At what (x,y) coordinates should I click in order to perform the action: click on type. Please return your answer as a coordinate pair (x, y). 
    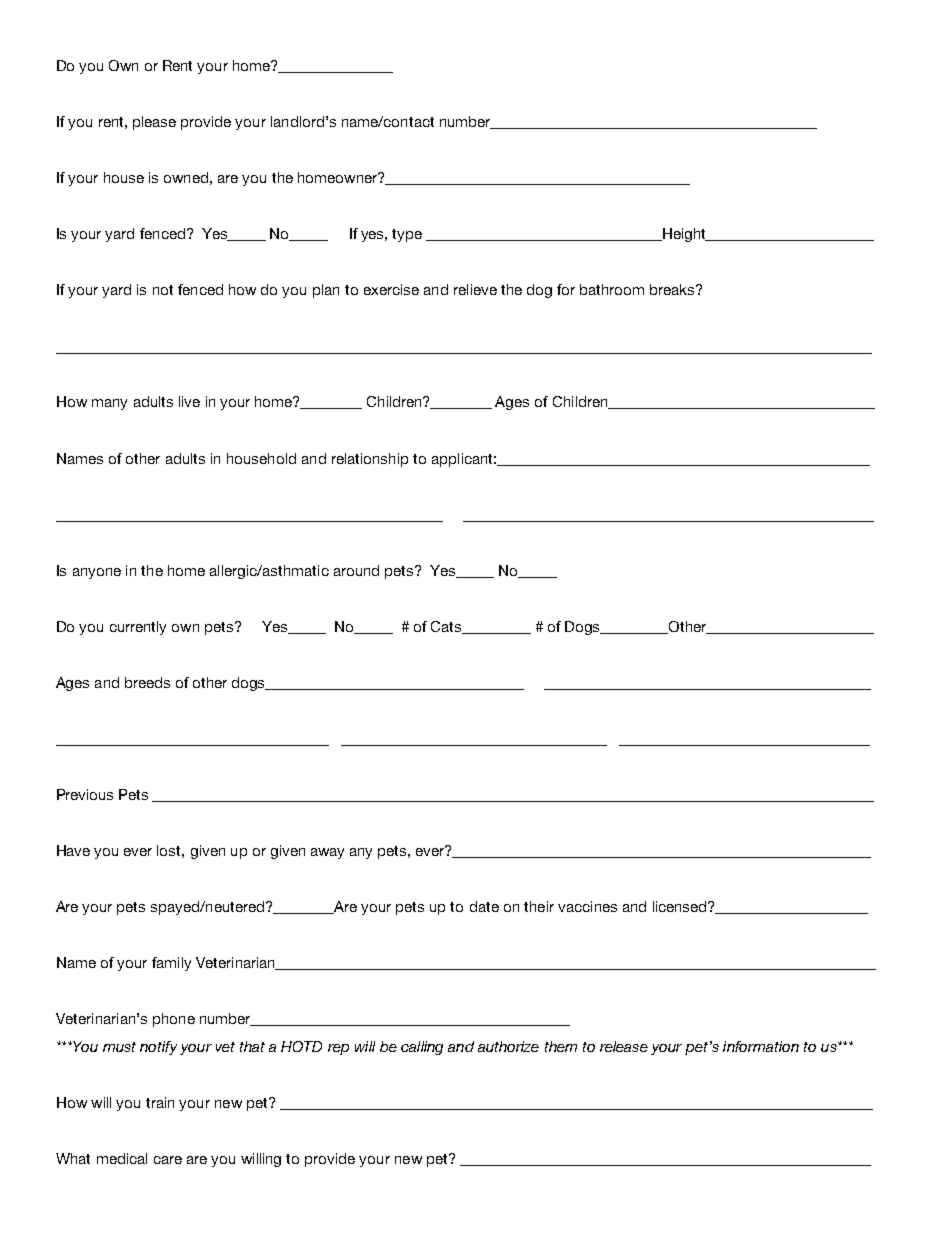
    Looking at the image, I should click on (407, 235).
